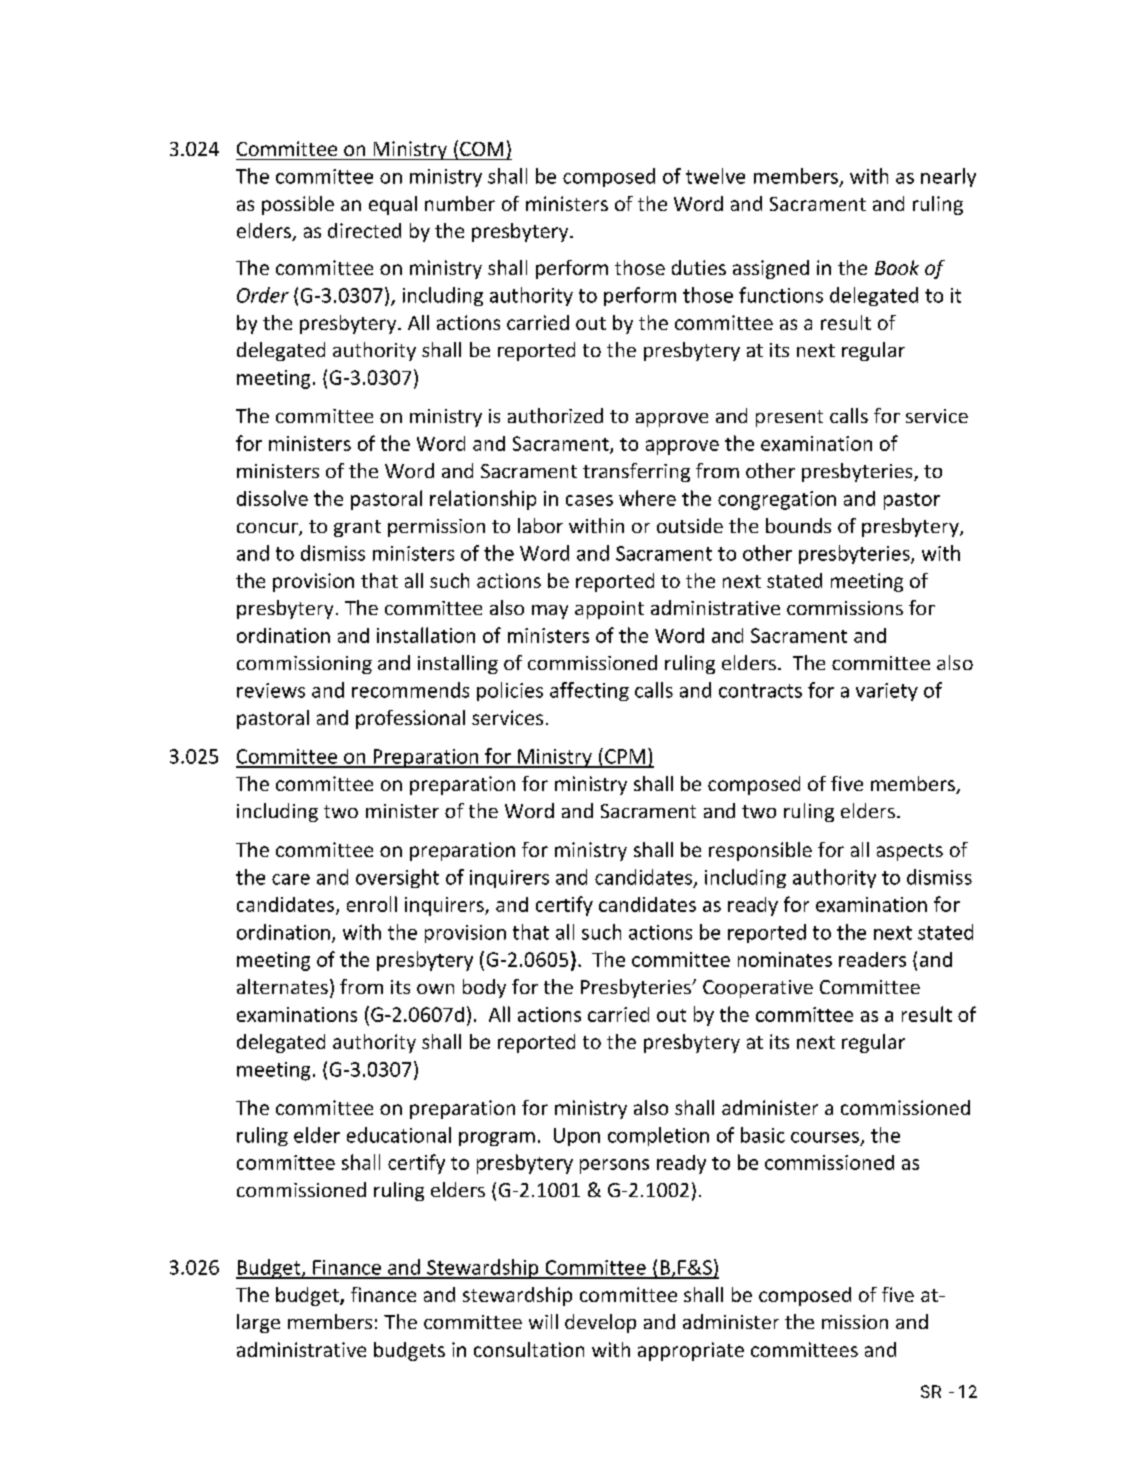 This screenshot has height=1482, width=1145. I want to click on directed, so click(364, 230).
